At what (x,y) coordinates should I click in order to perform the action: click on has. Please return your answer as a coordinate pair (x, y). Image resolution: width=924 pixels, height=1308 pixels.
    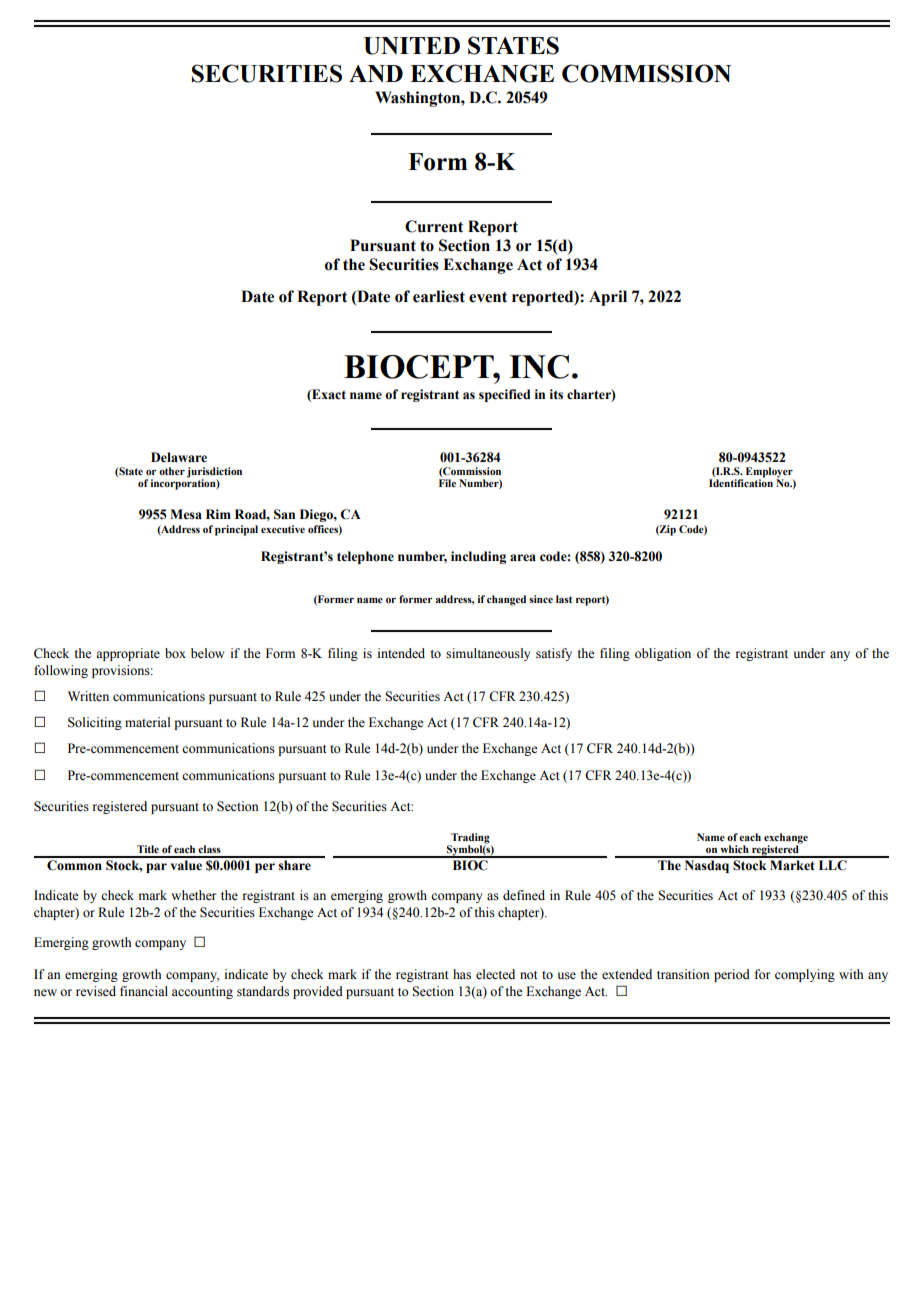
    Looking at the image, I should click on (462, 974).
